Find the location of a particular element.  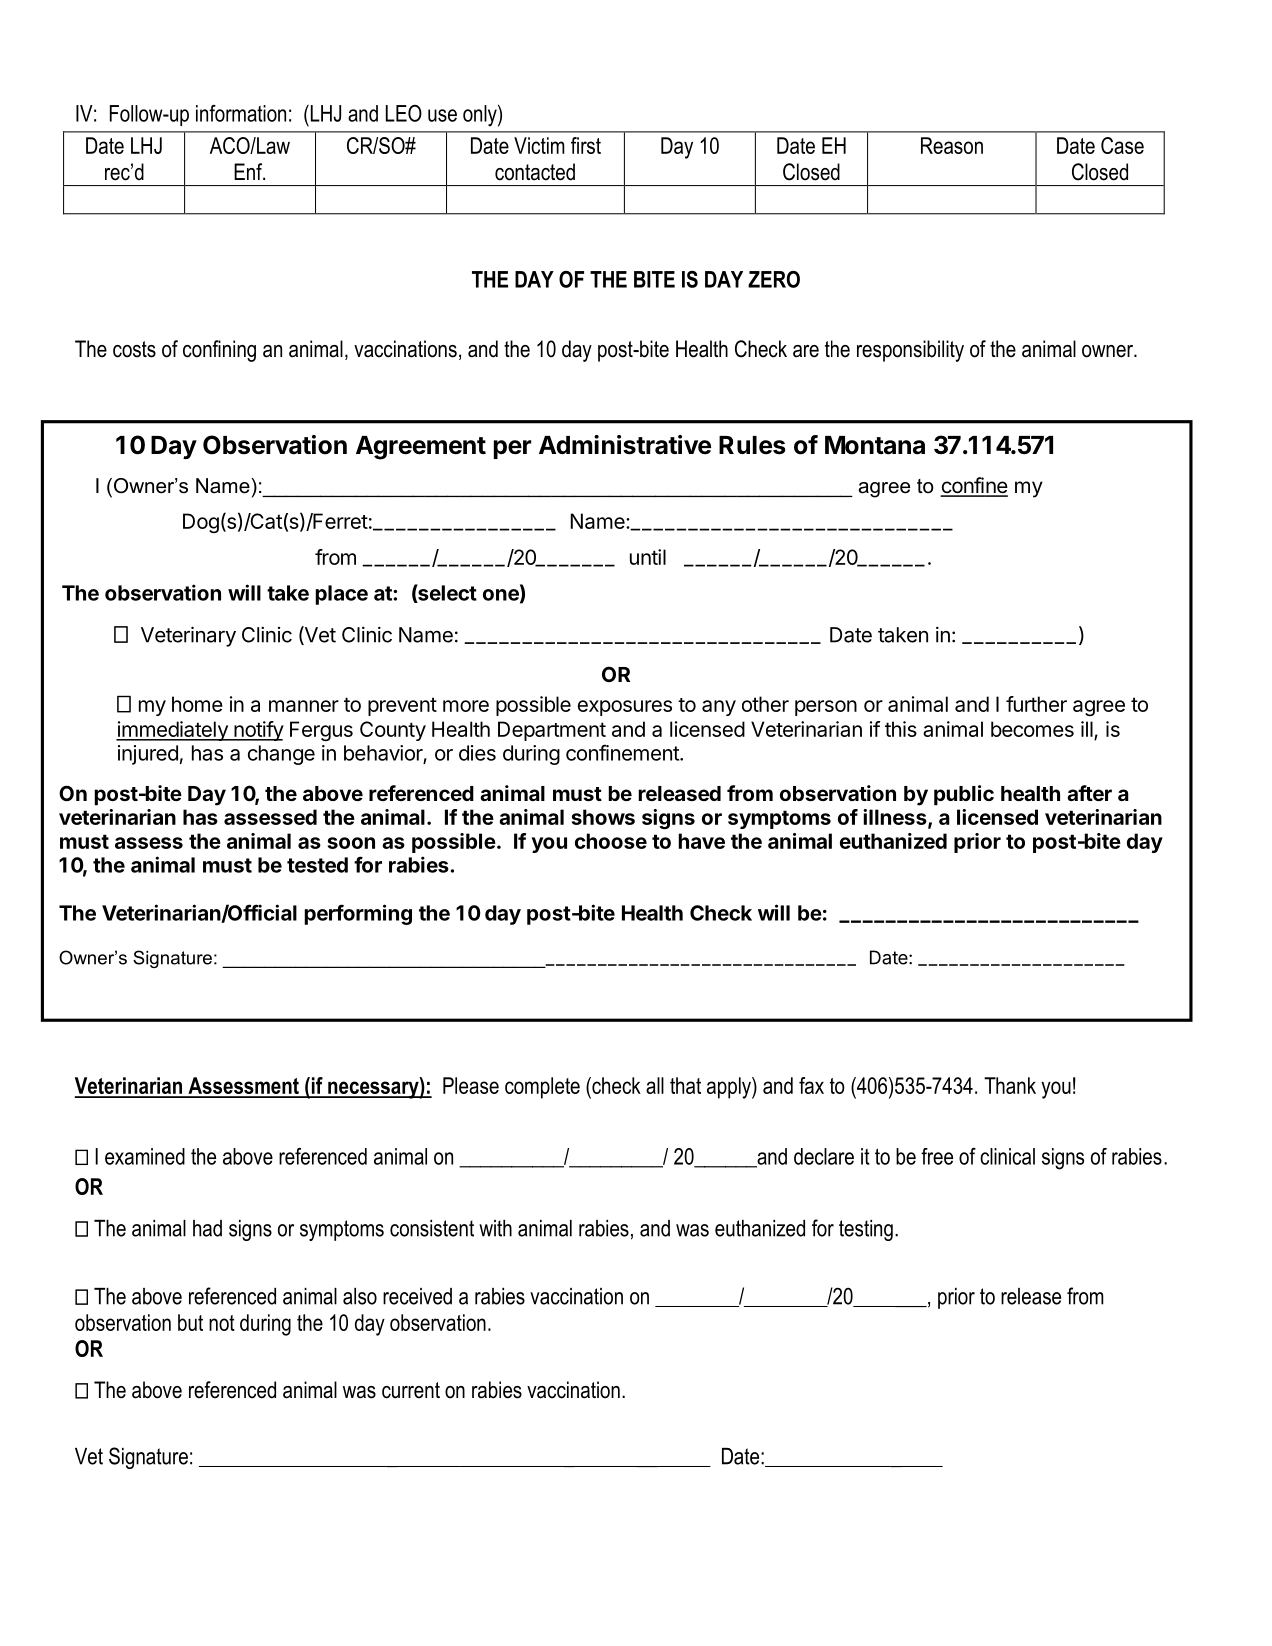

first is located at coordinates (586, 145).
